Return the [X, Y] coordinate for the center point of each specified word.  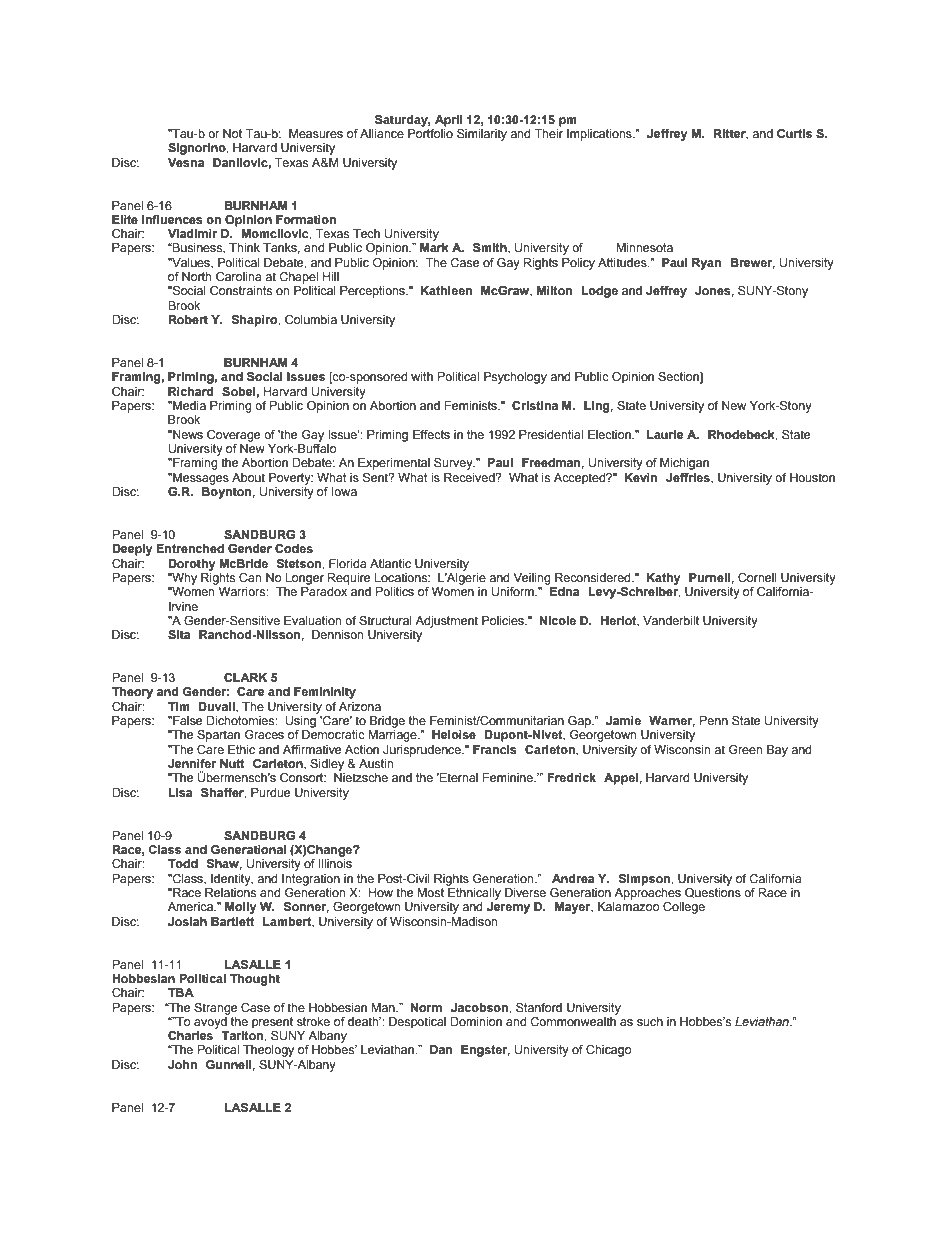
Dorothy [192, 565]
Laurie [665, 434]
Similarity [482, 135]
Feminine [509, 777]
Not [232, 133]
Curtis [794, 133]
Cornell [757, 577]
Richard [191, 391]
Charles [190, 1035]
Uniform [514, 592]
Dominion [476, 1021]
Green [745, 749]
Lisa [180, 792]
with [422, 376]
